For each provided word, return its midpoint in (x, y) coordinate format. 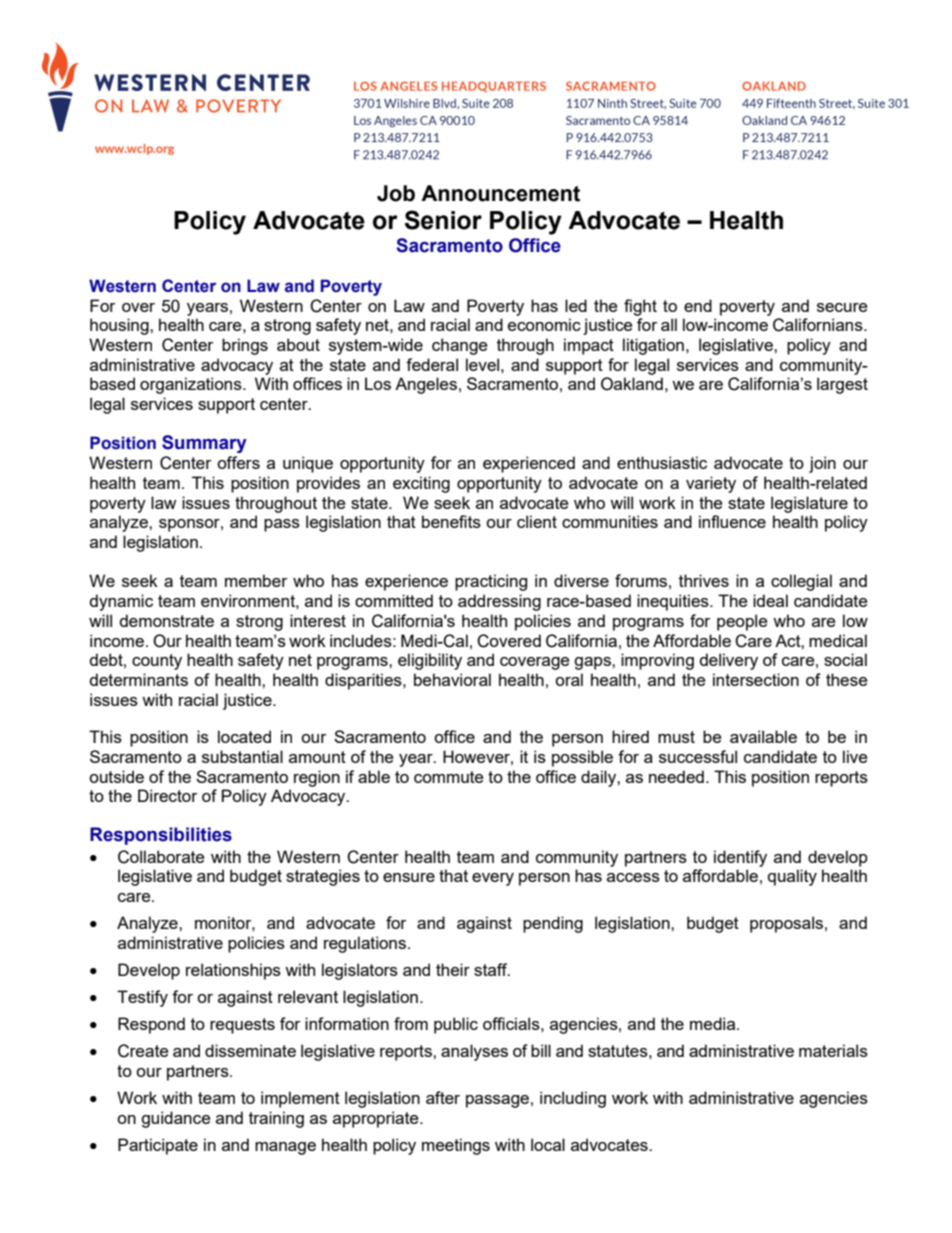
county (157, 662)
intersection (756, 679)
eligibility (430, 661)
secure (842, 307)
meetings (456, 1146)
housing (120, 326)
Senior (443, 220)
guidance (175, 1119)
